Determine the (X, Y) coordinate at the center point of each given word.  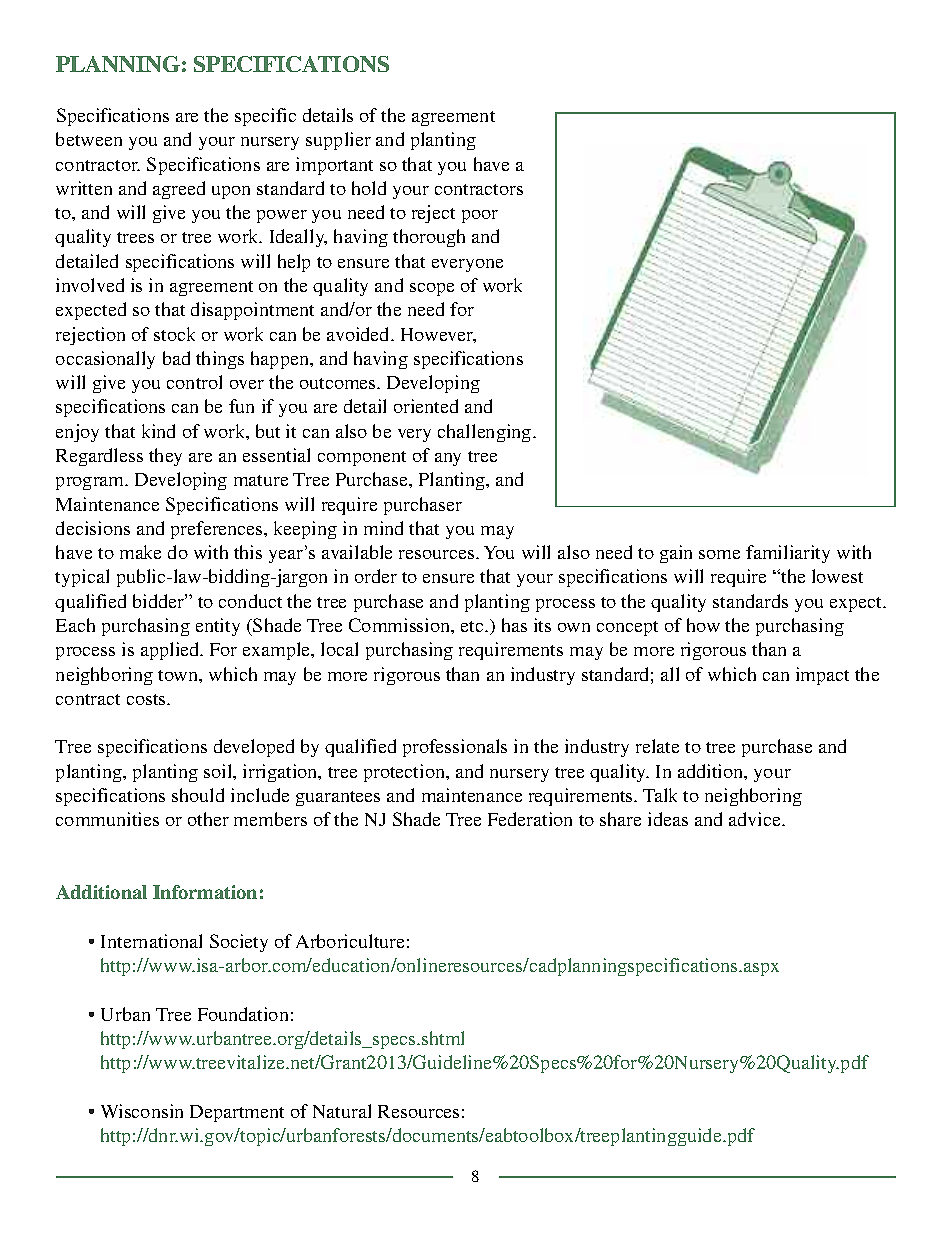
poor (480, 216)
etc (473, 626)
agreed (179, 190)
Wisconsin (142, 1111)
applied (171, 651)
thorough (429, 238)
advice (756, 819)
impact (822, 676)
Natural (342, 1111)
